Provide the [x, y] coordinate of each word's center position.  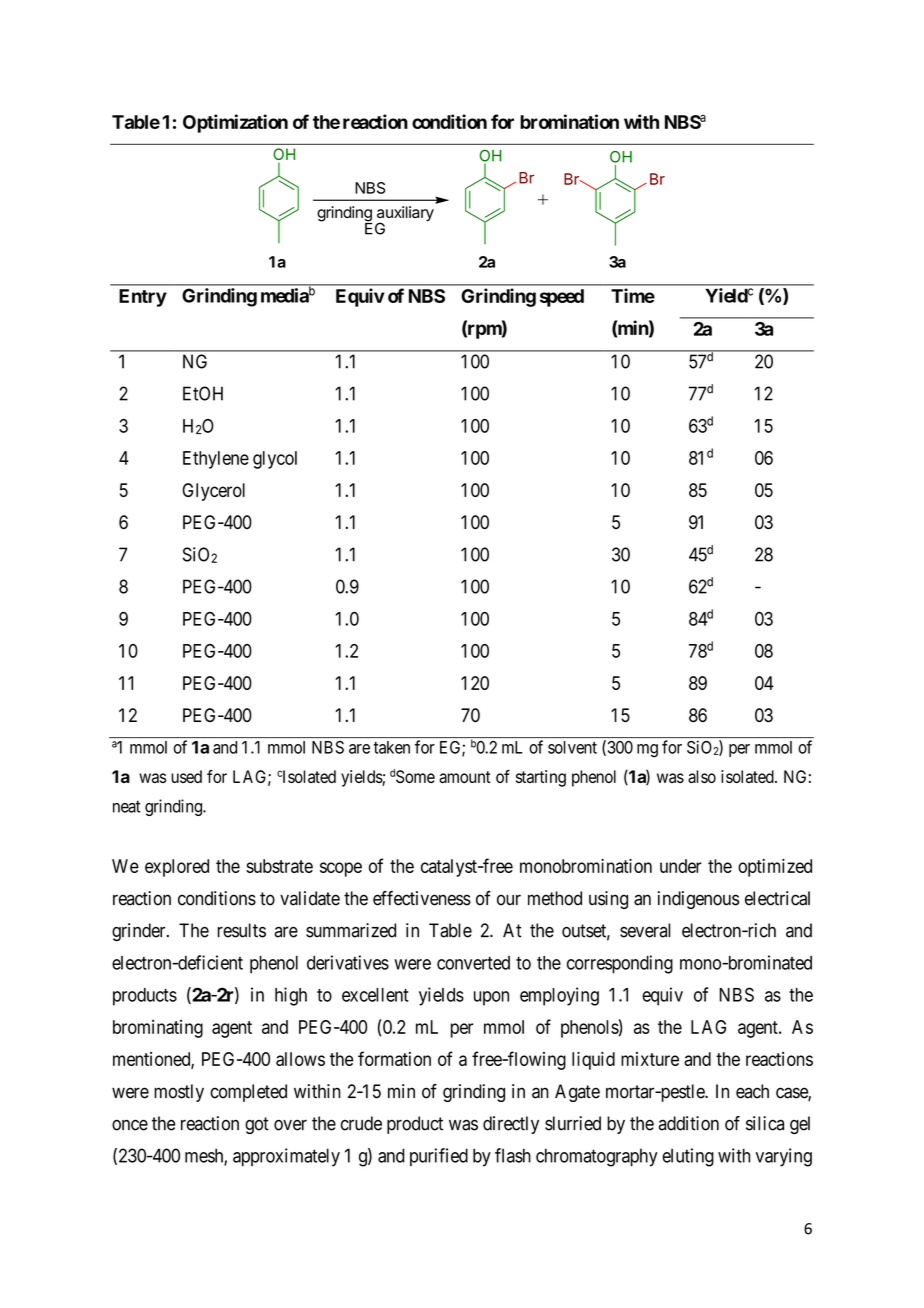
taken [392, 747]
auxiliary [405, 215]
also [702, 776]
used [186, 776]
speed [562, 298]
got [257, 1125]
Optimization [235, 123]
